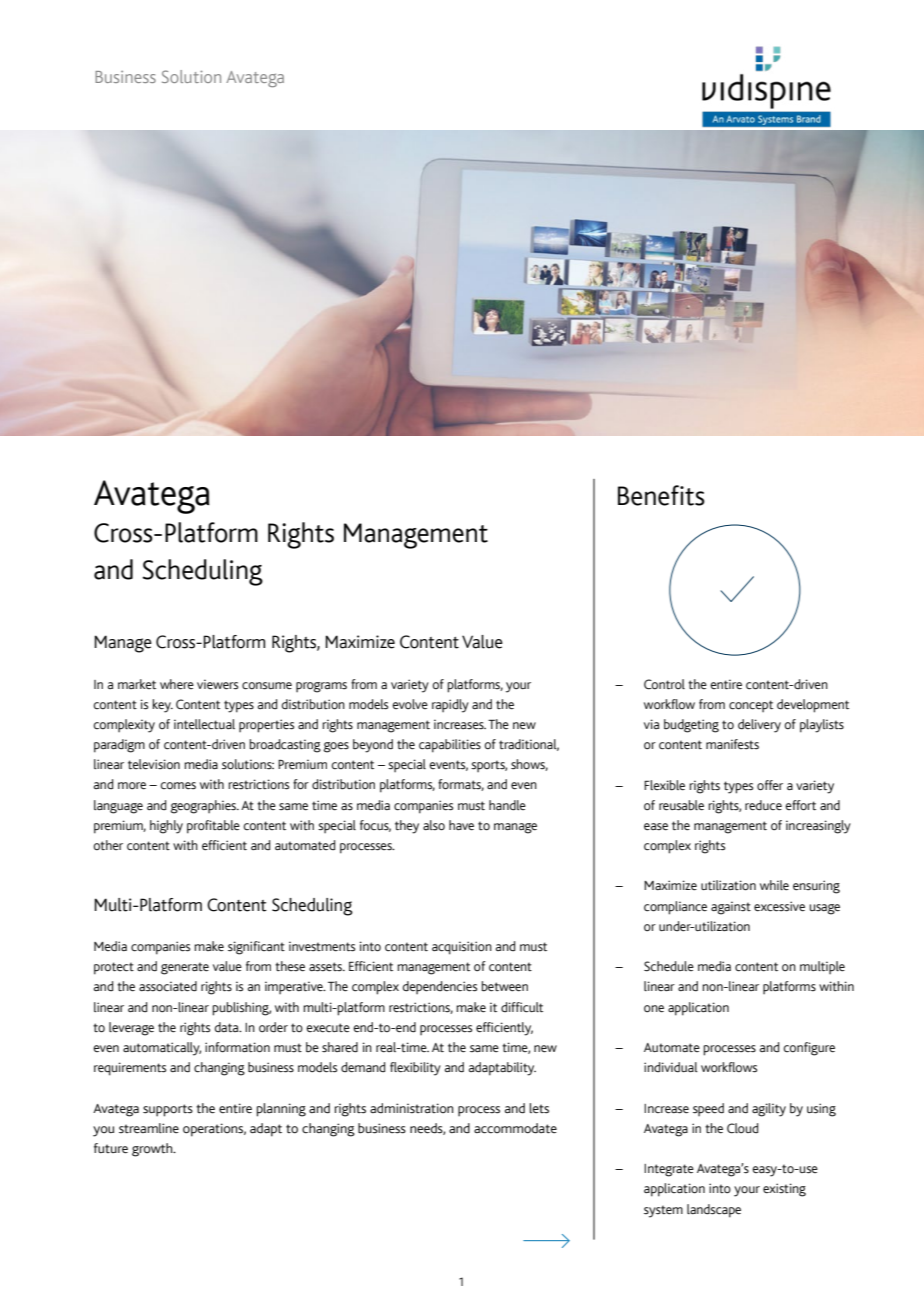 The height and width of the screenshot is (1308, 924). I want to click on concept, so click(751, 706).
